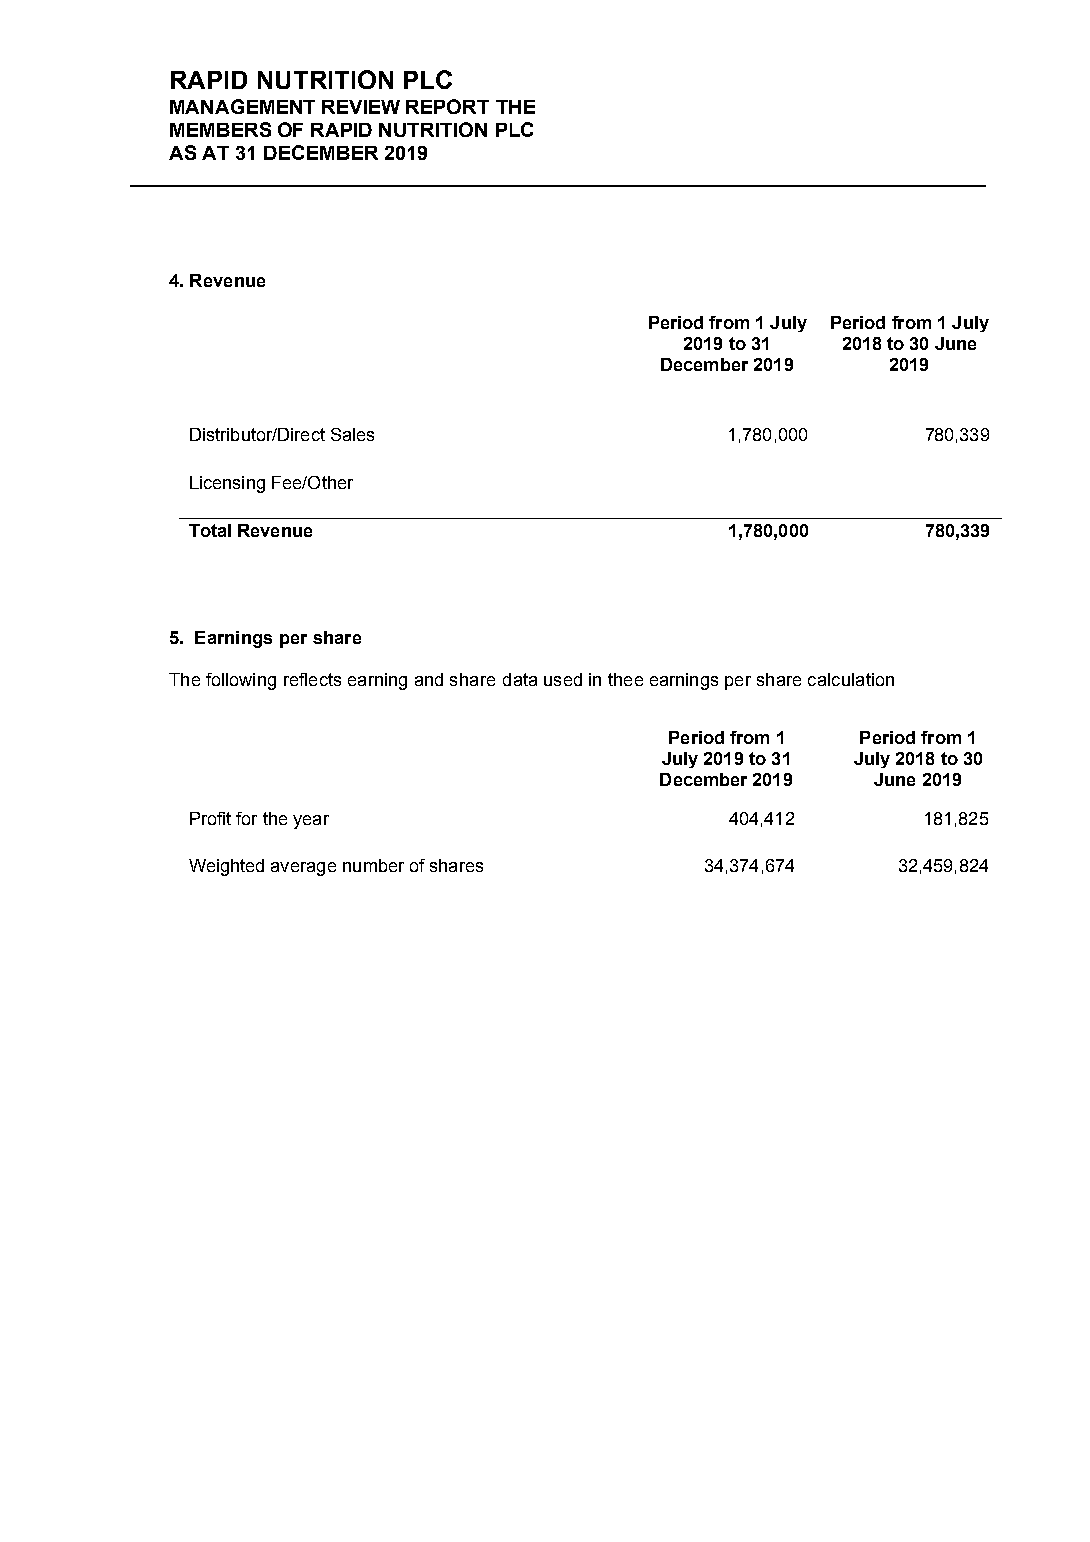  I want to click on and, so click(429, 679).
